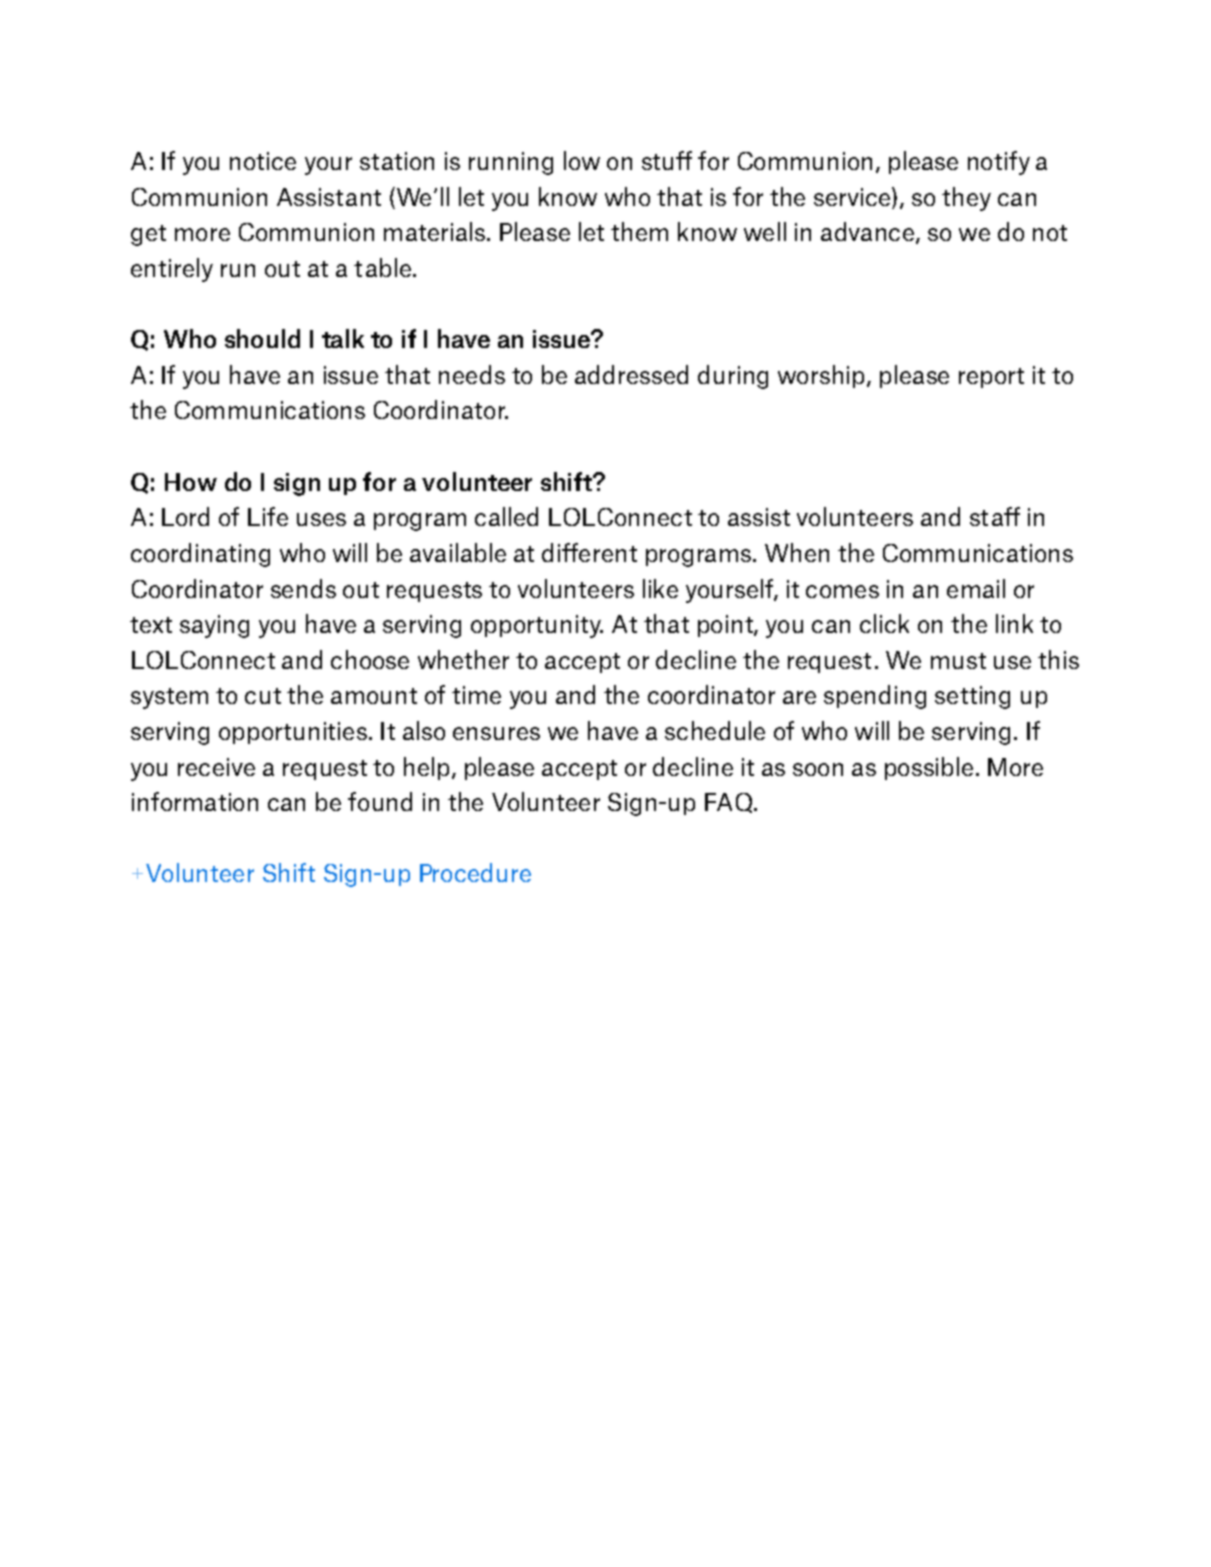  Describe the element at coordinates (268, 516) in the page. I see `Life` at that location.
